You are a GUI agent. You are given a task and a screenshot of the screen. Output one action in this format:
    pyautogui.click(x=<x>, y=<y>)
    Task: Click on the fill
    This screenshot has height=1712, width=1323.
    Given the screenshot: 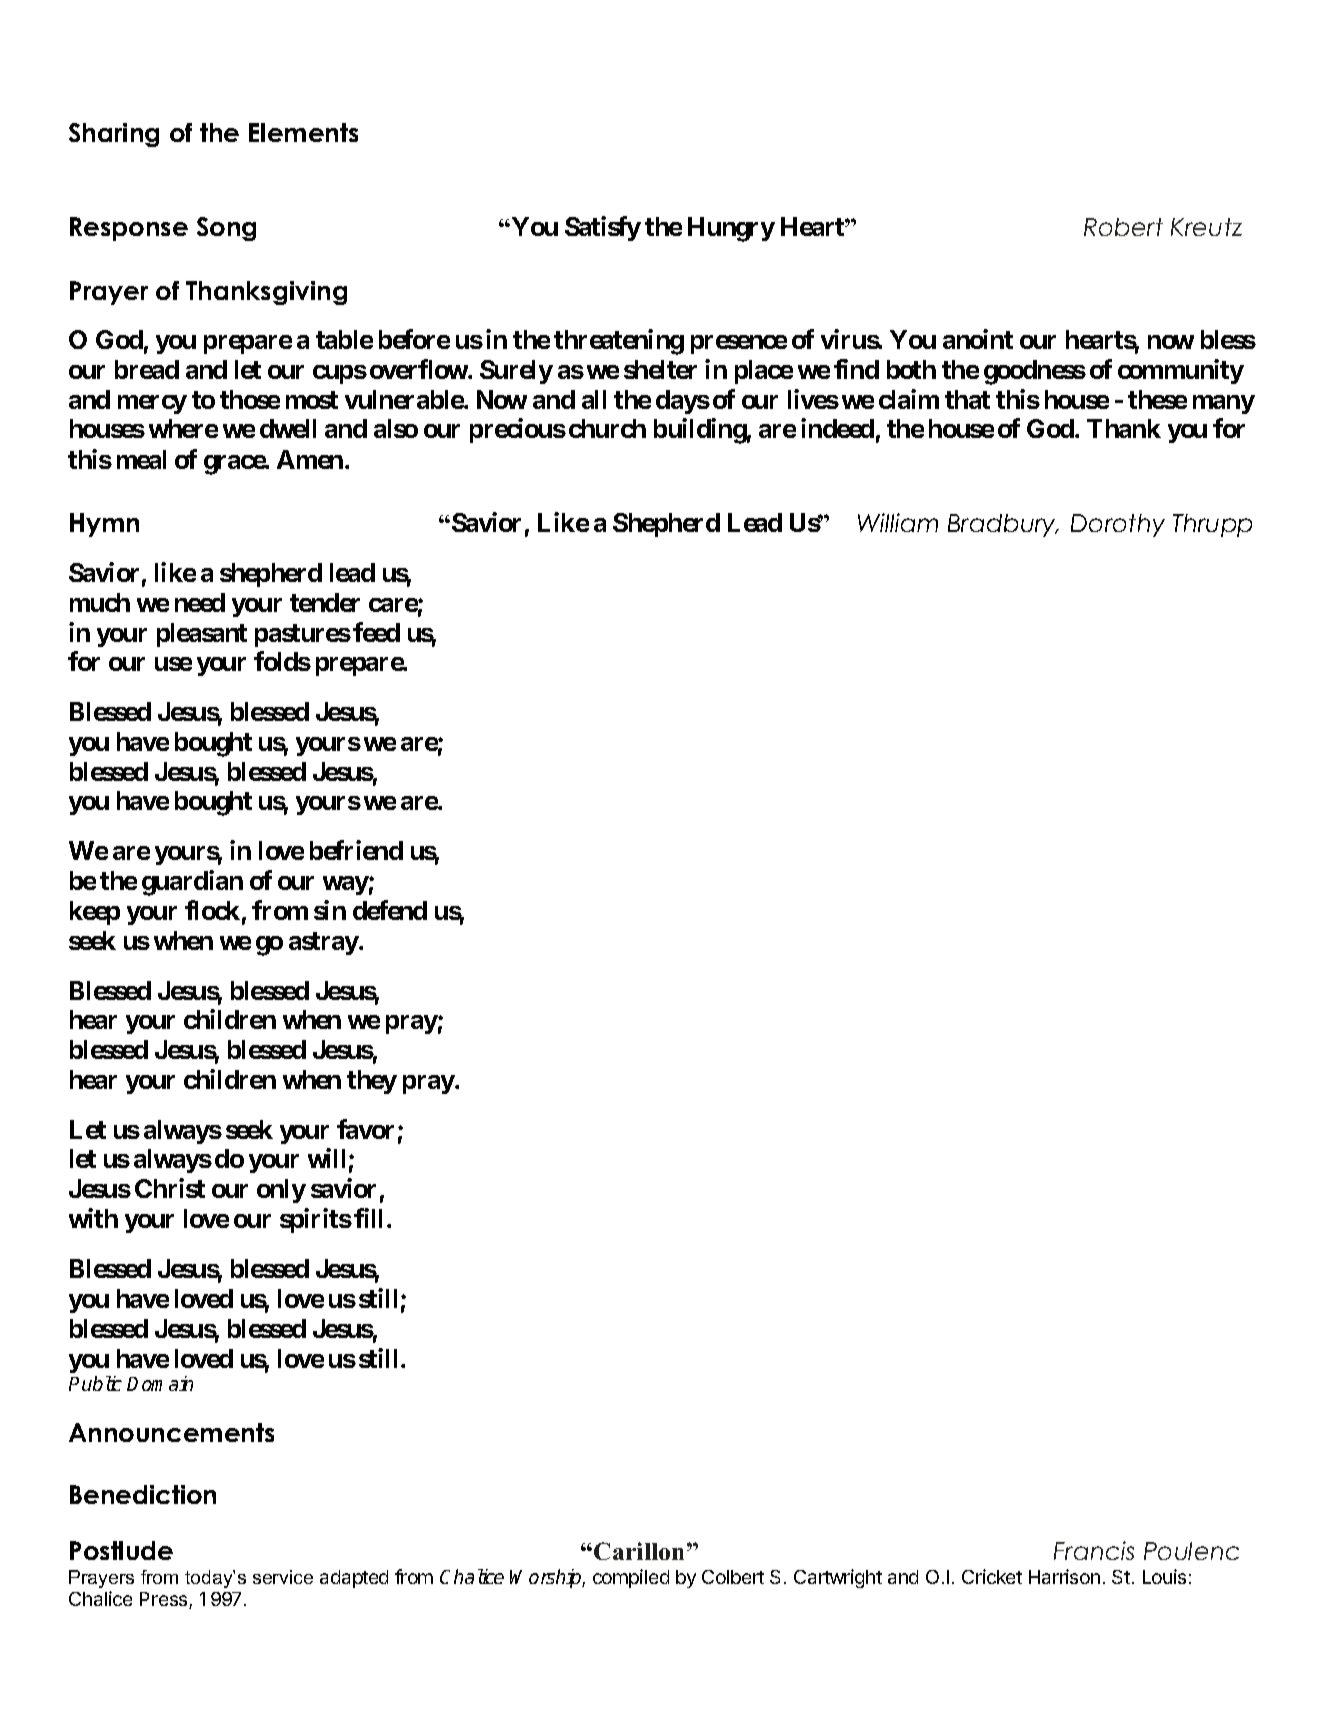 What is the action you would take?
    pyautogui.click(x=368, y=1218)
